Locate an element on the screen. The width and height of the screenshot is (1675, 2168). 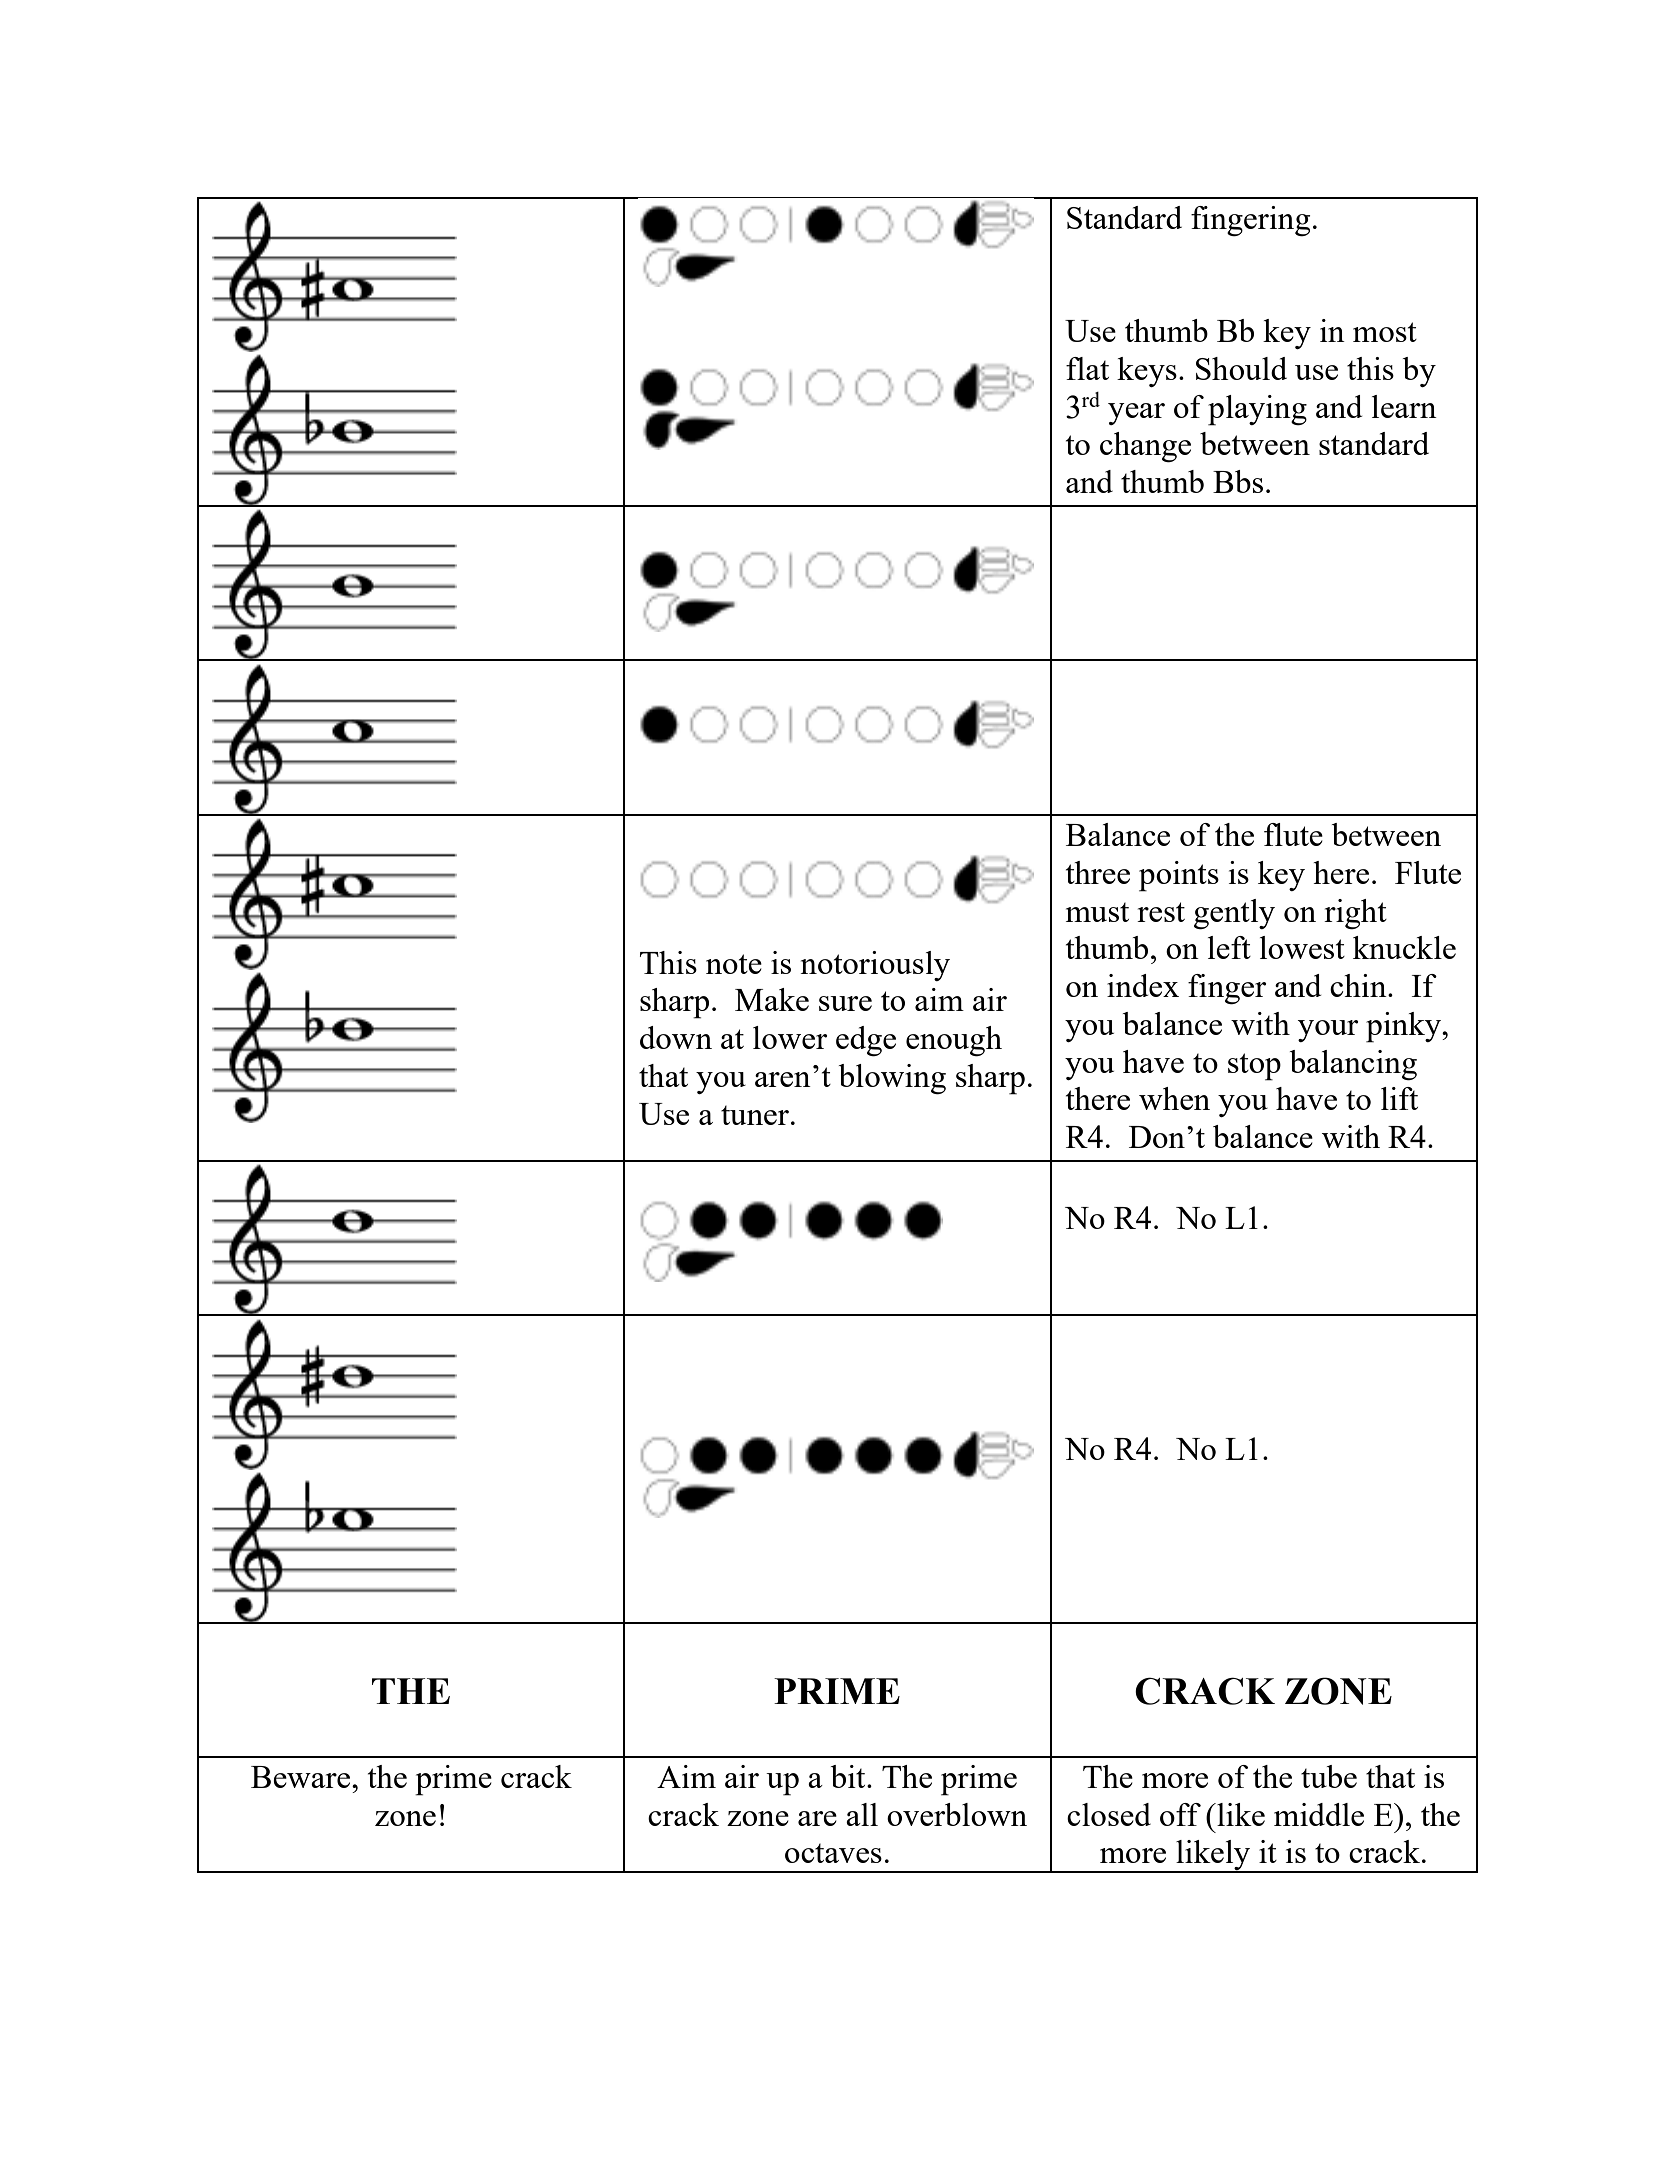
down is located at coordinates (676, 1037).
